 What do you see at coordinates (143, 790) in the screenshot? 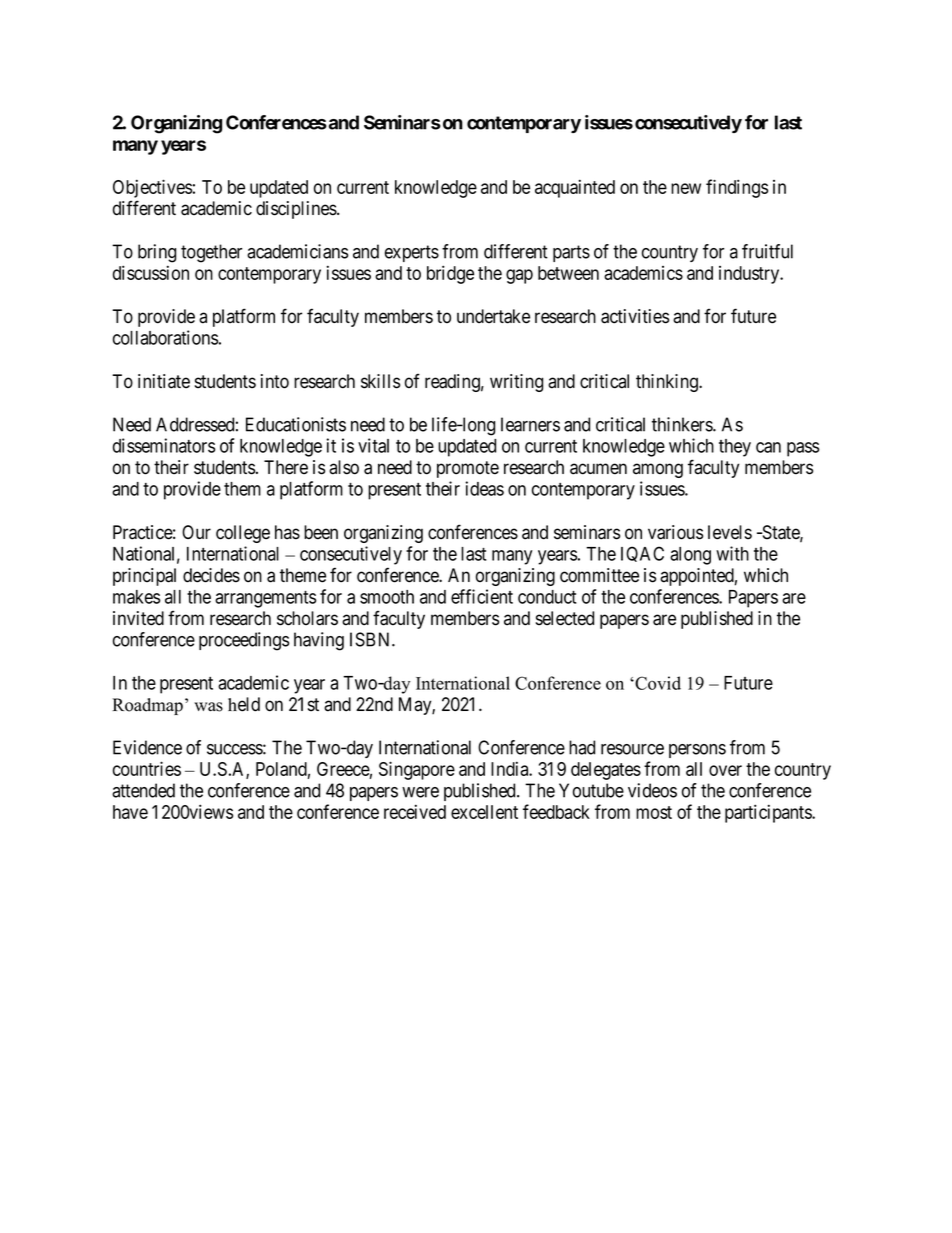
I see `attended` at bounding box center [143, 790].
